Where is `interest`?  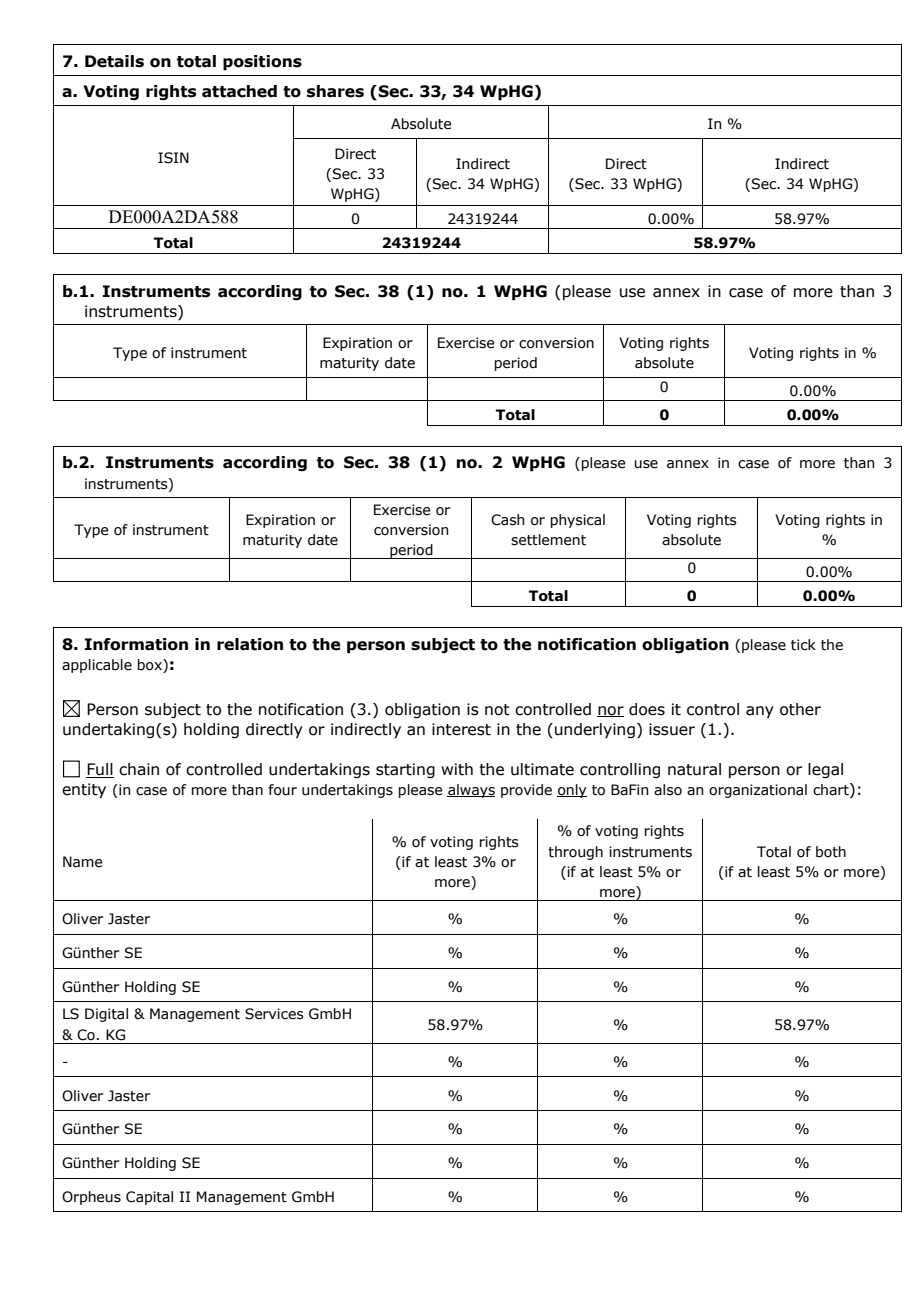 interest is located at coordinates (461, 729).
